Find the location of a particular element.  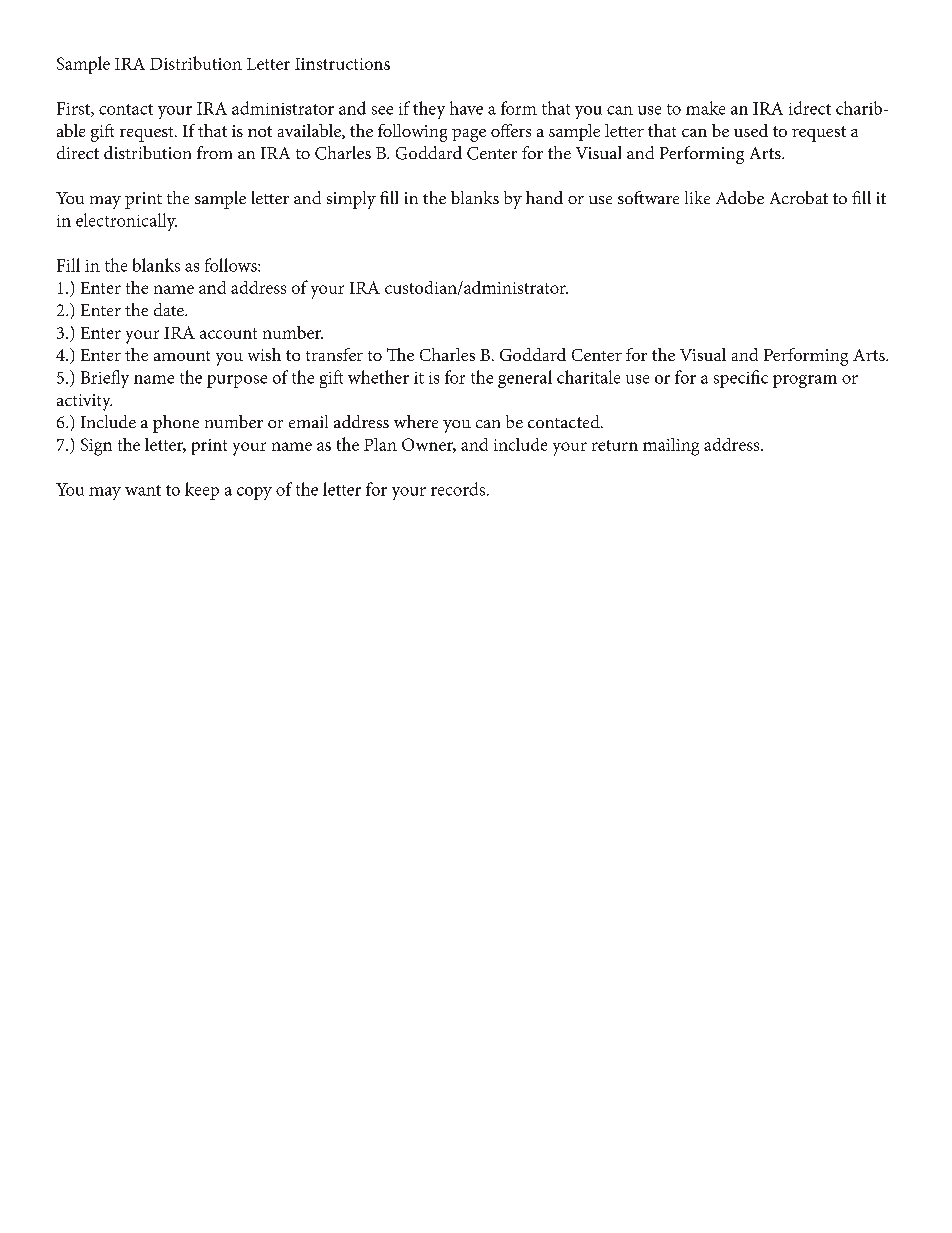

specific is located at coordinates (741, 379).
